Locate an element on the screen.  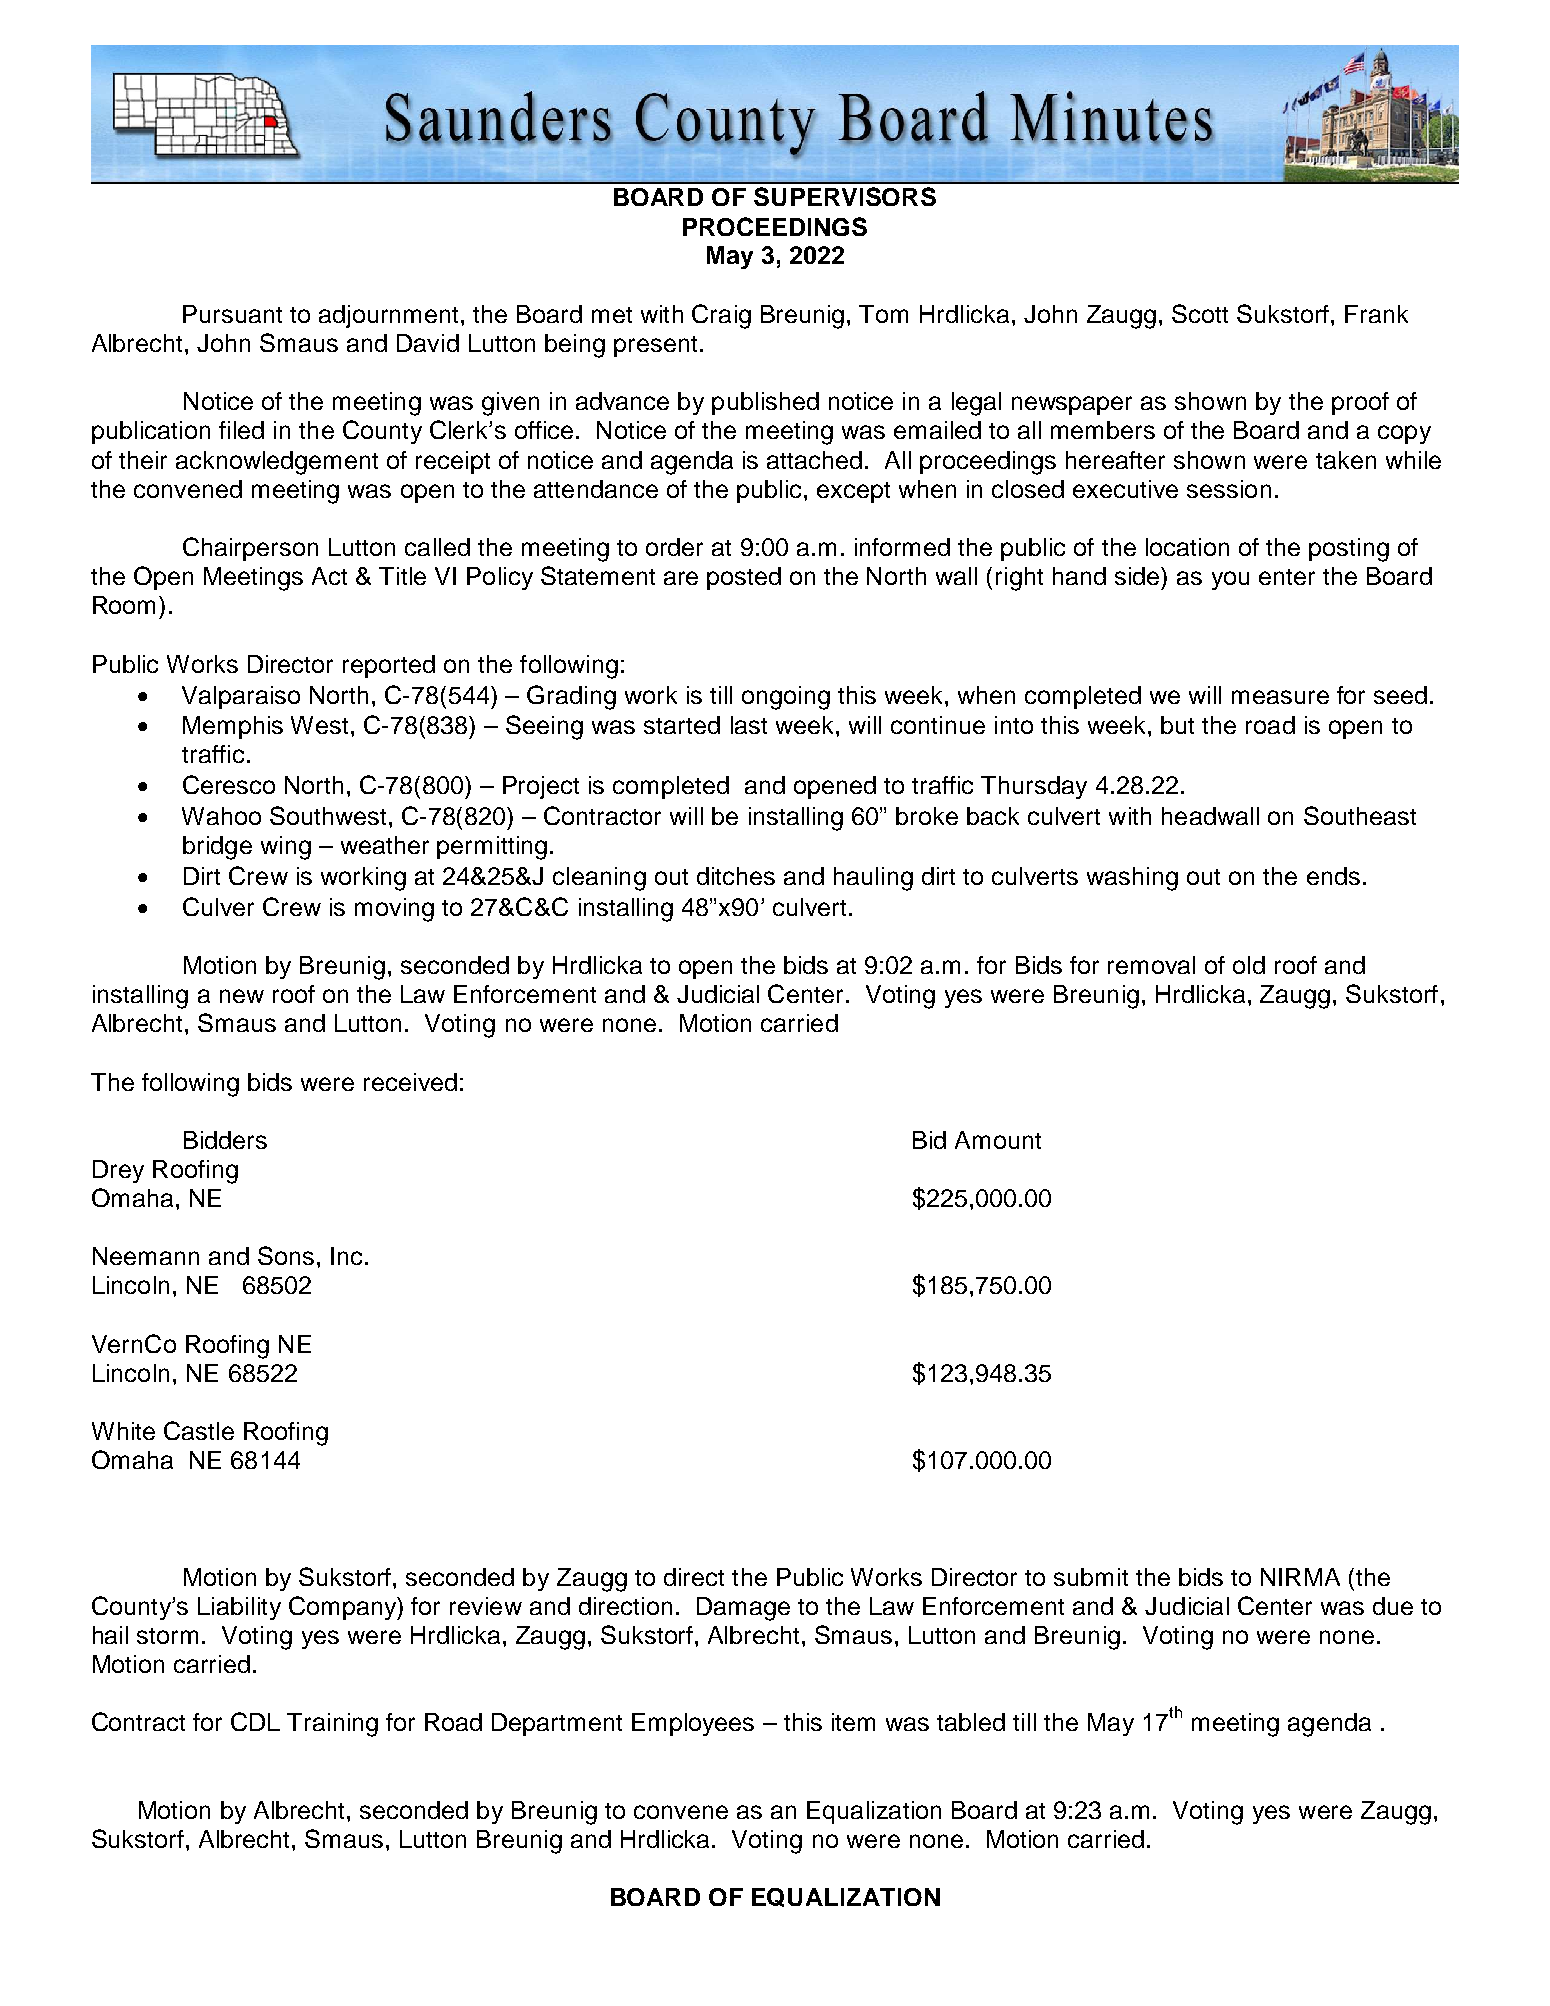
Pursuant is located at coordinates (232, 314).
